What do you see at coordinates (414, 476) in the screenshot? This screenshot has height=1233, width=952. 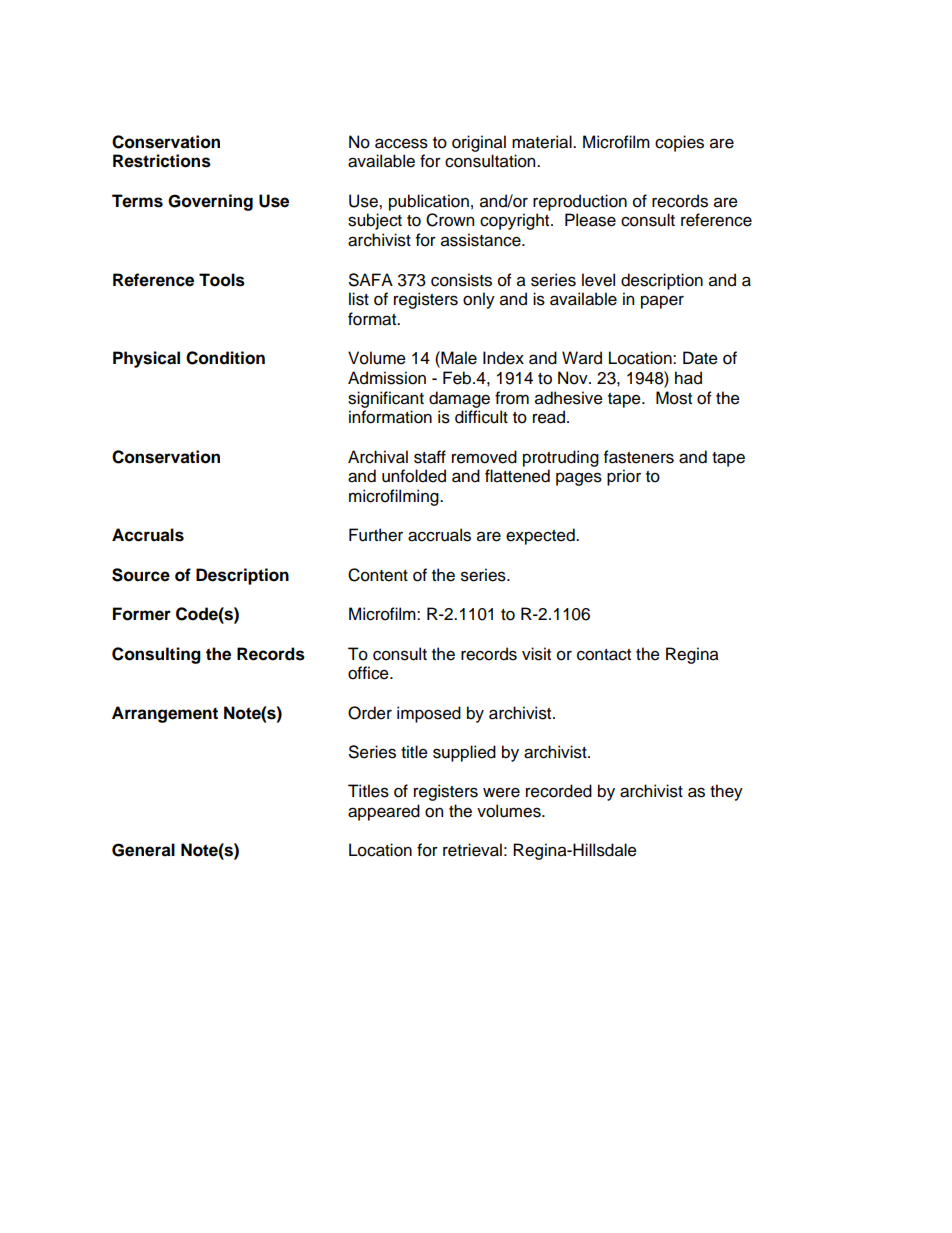 I see `unfolded` at bounding box center [414, 476].
